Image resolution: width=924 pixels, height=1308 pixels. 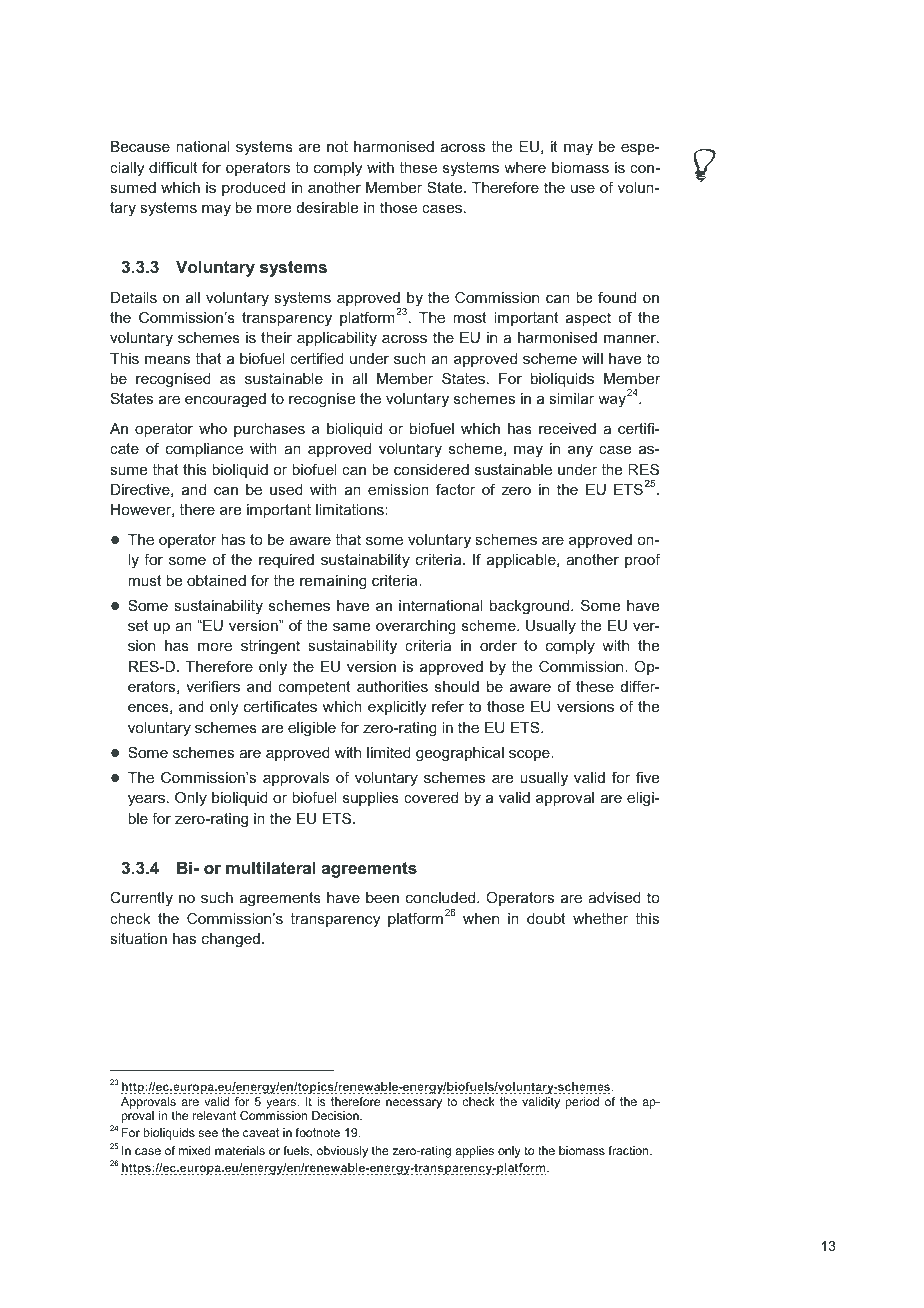 I want to click on where, so click(x=525, y=167).
